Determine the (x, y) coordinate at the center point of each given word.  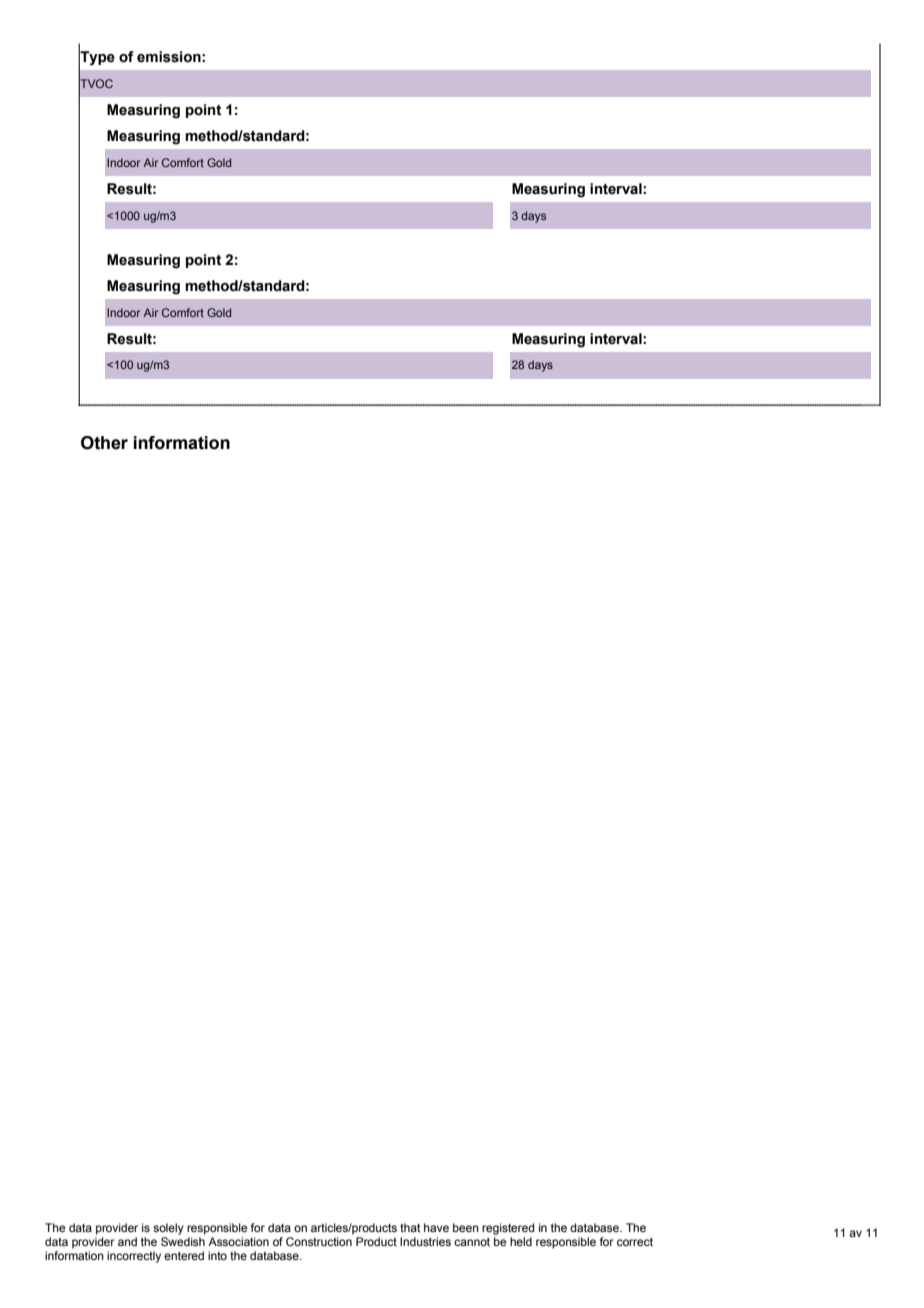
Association (238, 1241)
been (466, 1227)
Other (104, 443)
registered (508, 1229)
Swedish (183, 1241)
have (436, 1227)
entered (184, 1255)
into (217, 1255)
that (410, 1227)
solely (168, 1229)
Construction (319, 1241)
